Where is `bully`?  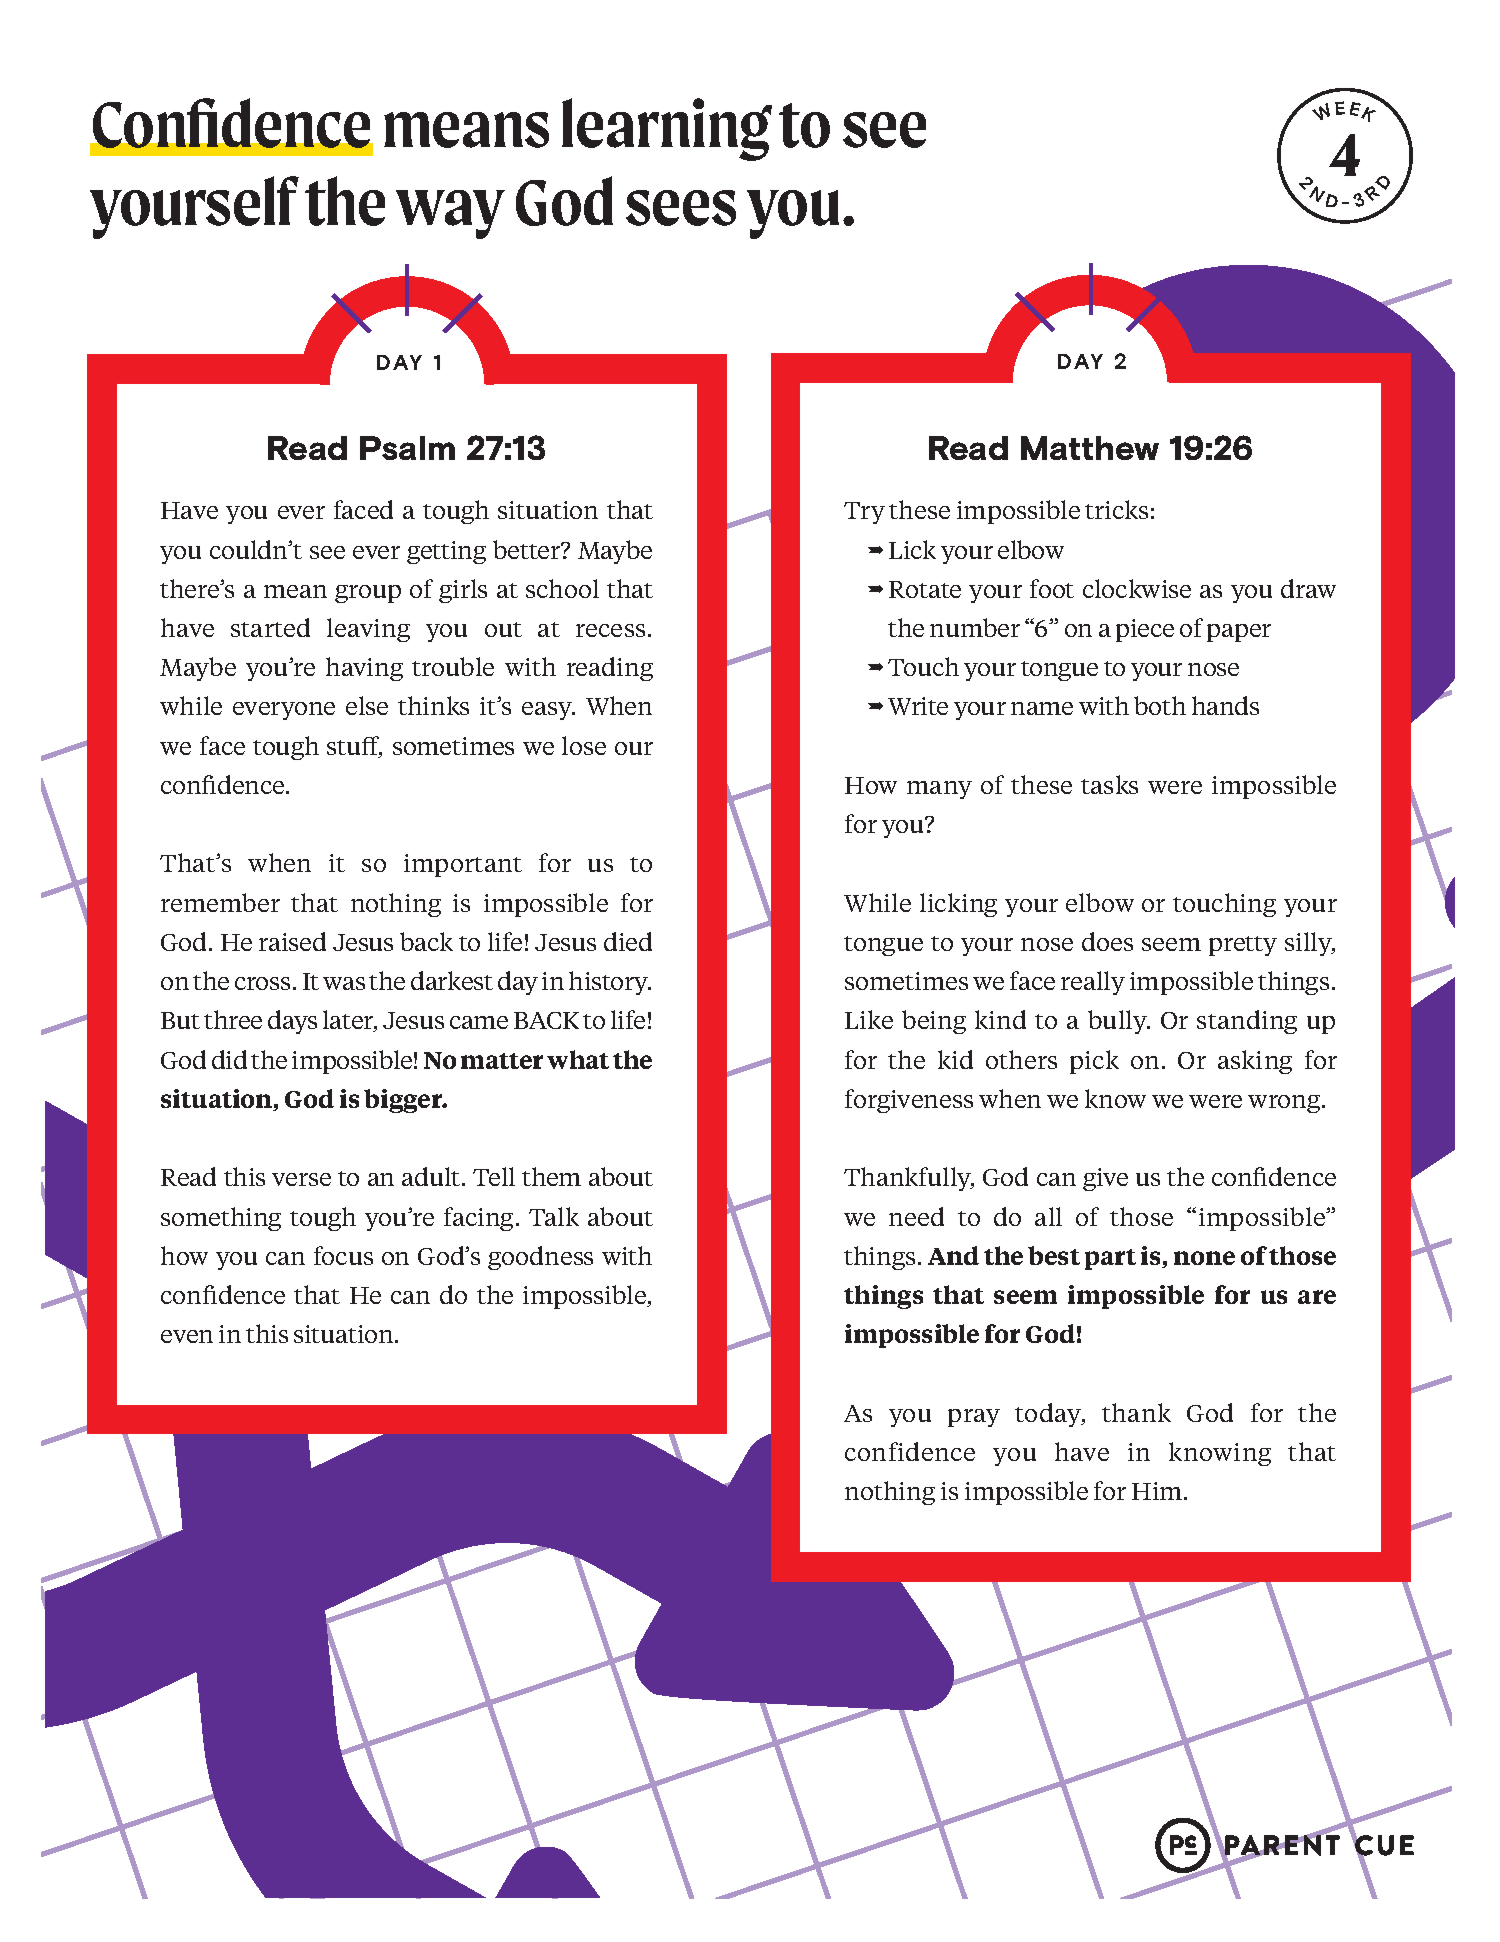 bully is located at coordinates (1118, 1022).
